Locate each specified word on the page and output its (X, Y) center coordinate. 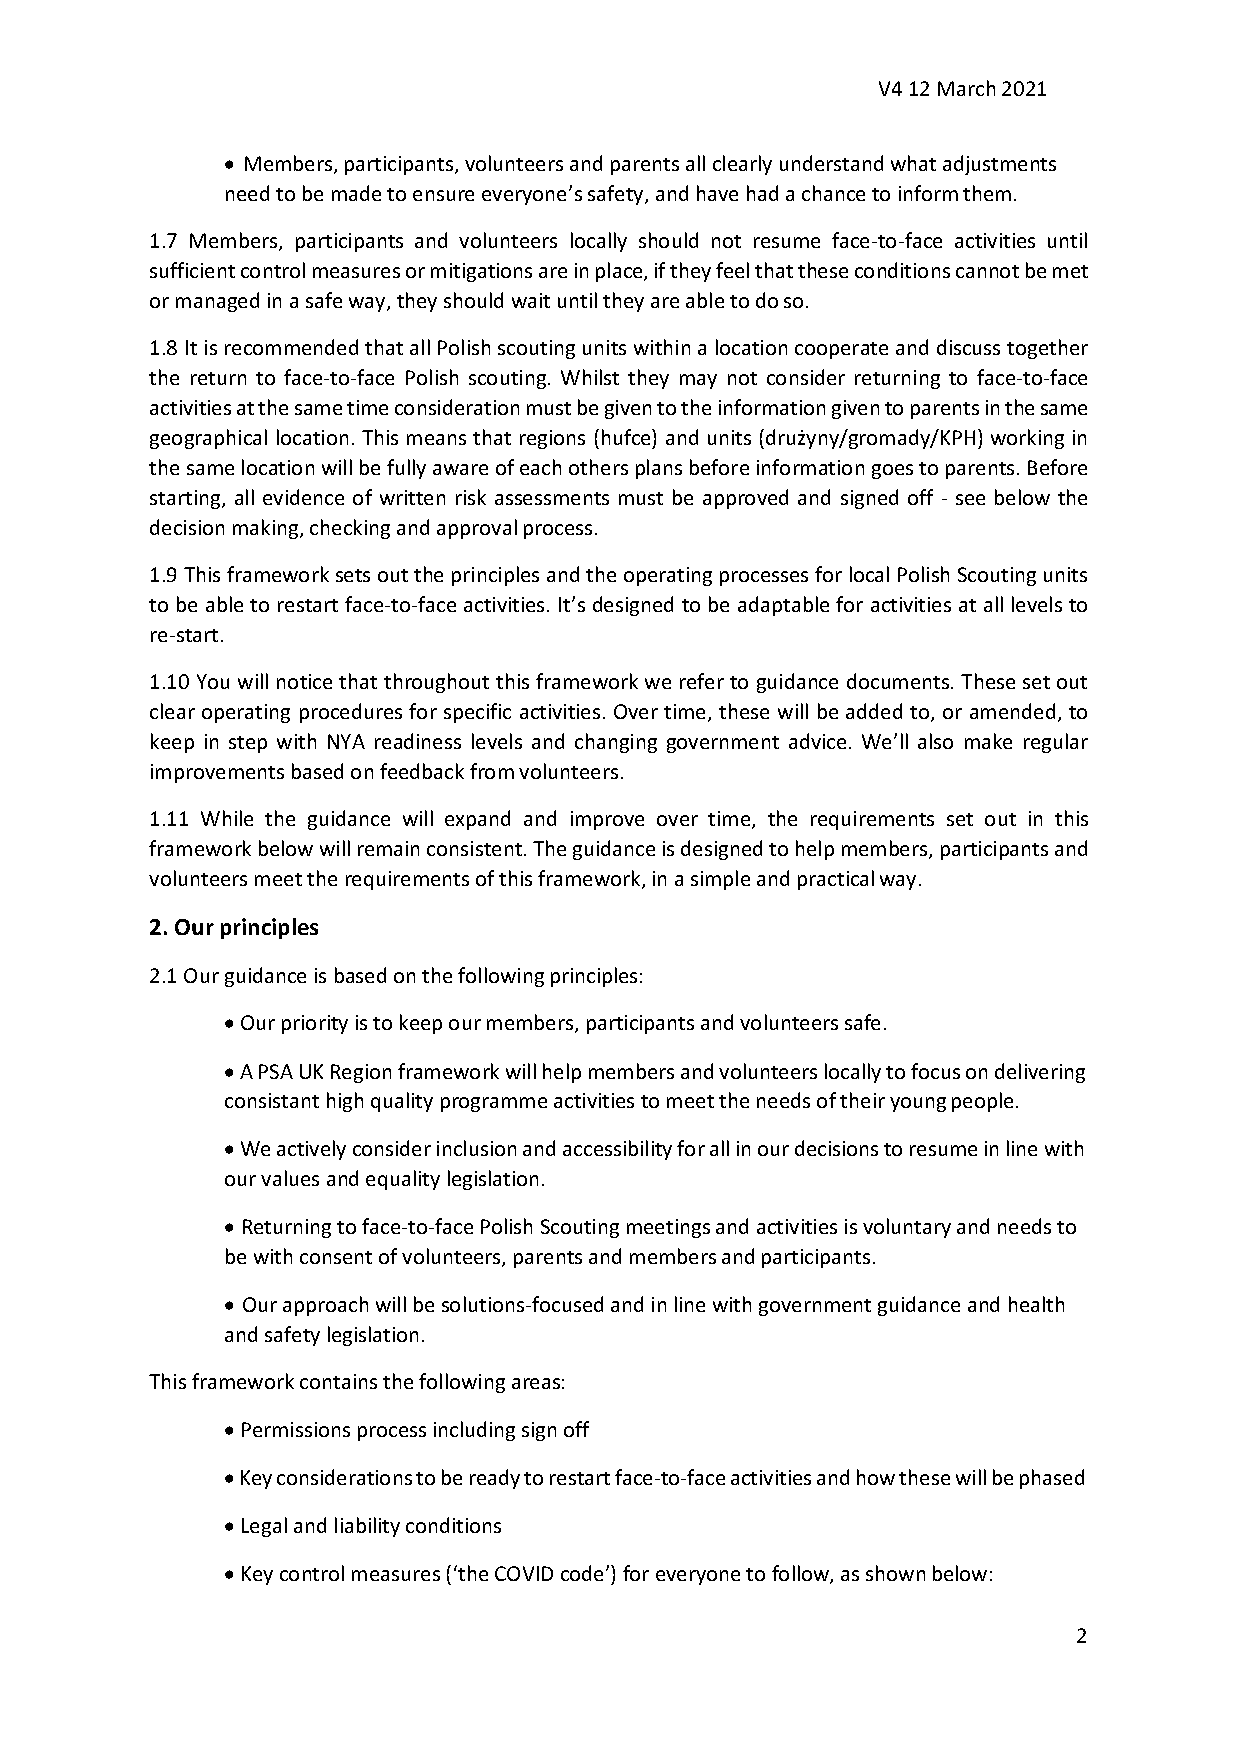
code (584, 1573)
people (982, 1102)
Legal (264, 1527)
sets (353, 575)
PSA (276, 1071)
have (717, 193)
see (970, 499)
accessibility (617, 1150)
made (356, 193)
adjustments (999, 165)
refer (702, 681)
